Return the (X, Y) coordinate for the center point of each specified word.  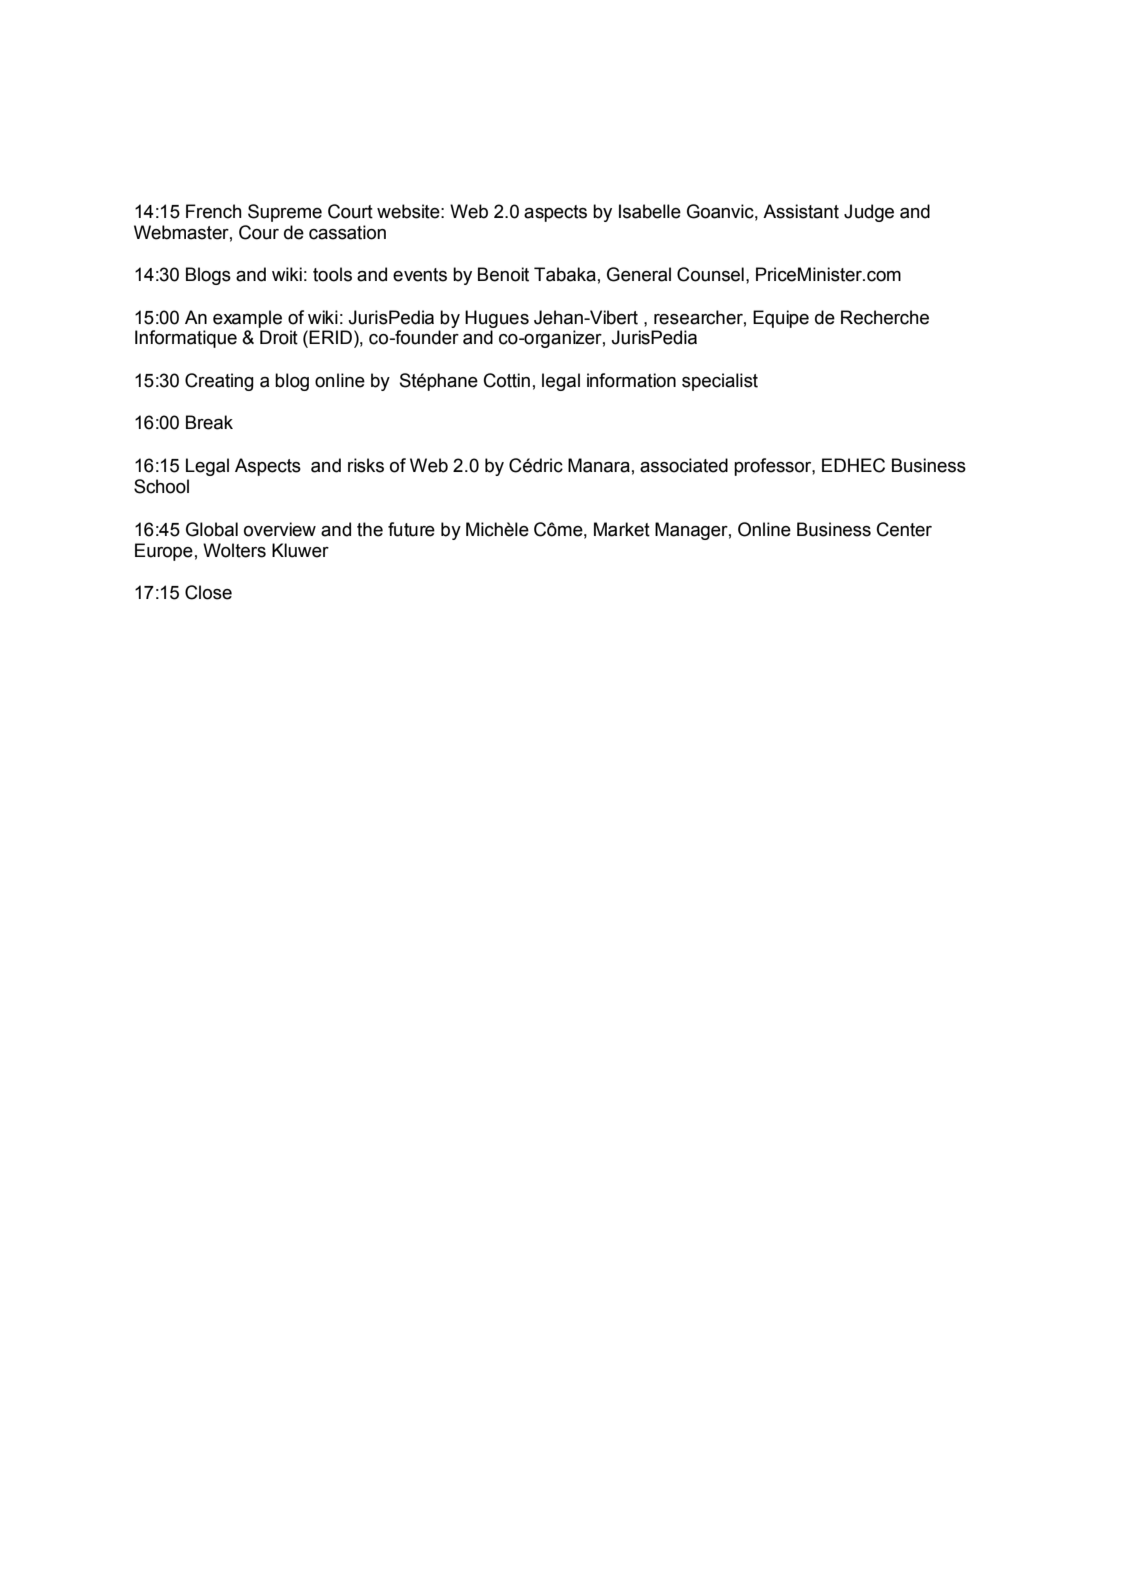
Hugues (497, 319)
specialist (720, 382)
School (161, 486)
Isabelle (650, 211)
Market (622, 529)
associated (684, 465)
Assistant (801, 211)
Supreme (285, 213)
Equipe (781, 319)
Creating (219, 382)
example (247, 319)
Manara (599, 465)
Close (208, 592)
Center (904, 529)
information (631, 380)
